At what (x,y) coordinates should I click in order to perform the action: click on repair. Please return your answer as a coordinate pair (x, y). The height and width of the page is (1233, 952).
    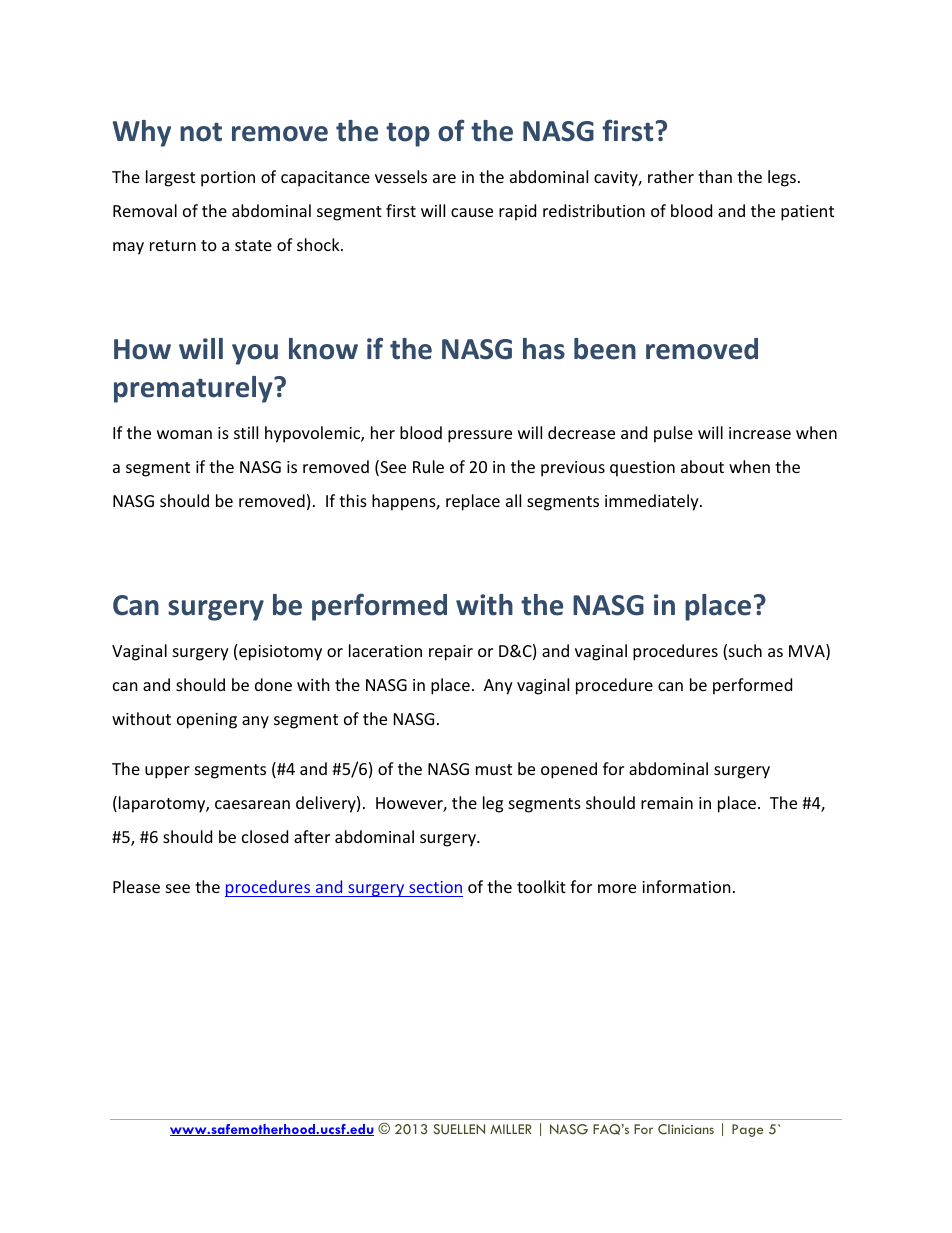
    Looking at the image, I should click on (451, 653).
